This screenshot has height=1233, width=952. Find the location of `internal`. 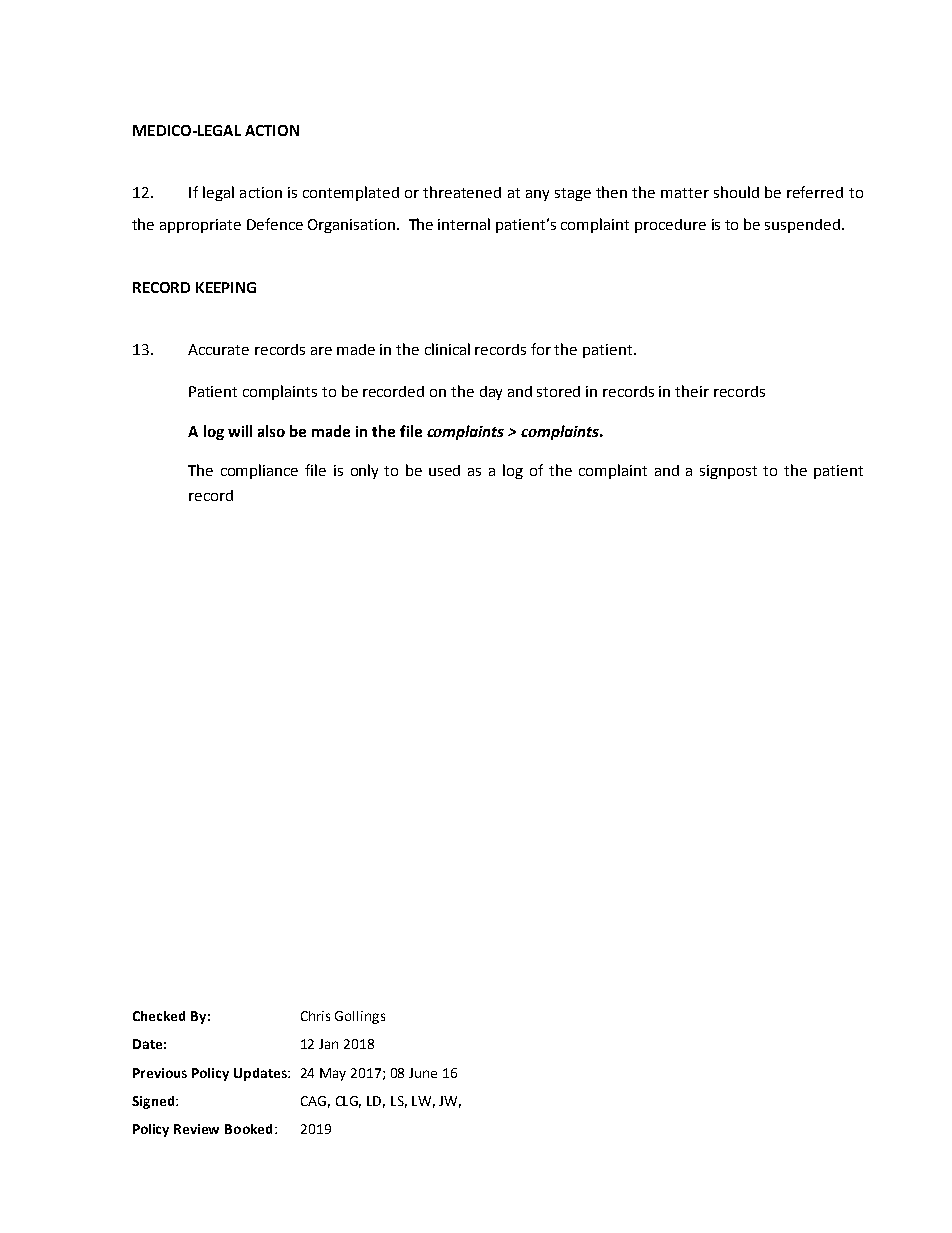

internal is located at coordinates (464, 224).
